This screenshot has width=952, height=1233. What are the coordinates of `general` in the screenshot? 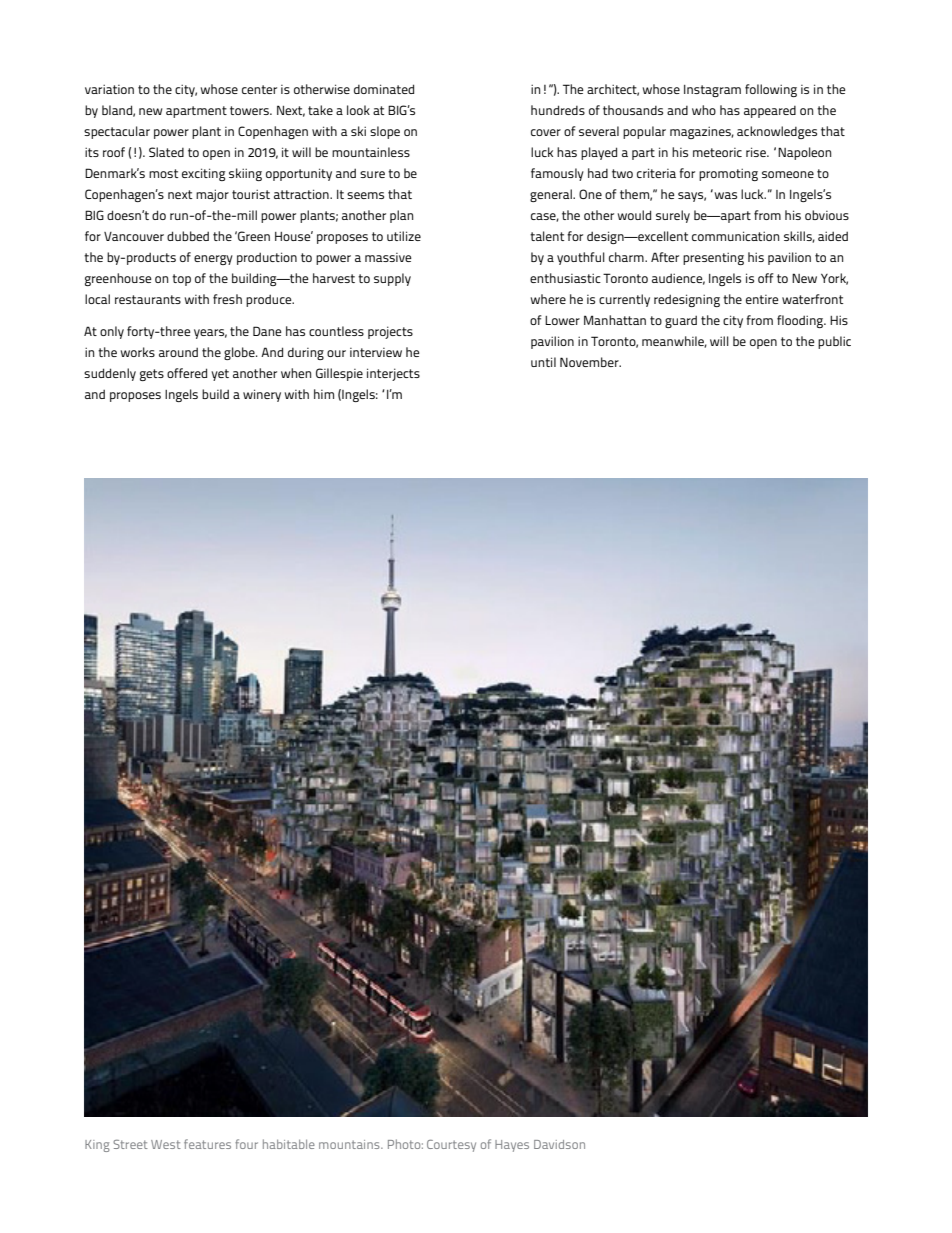 It's located at (552, 195).
